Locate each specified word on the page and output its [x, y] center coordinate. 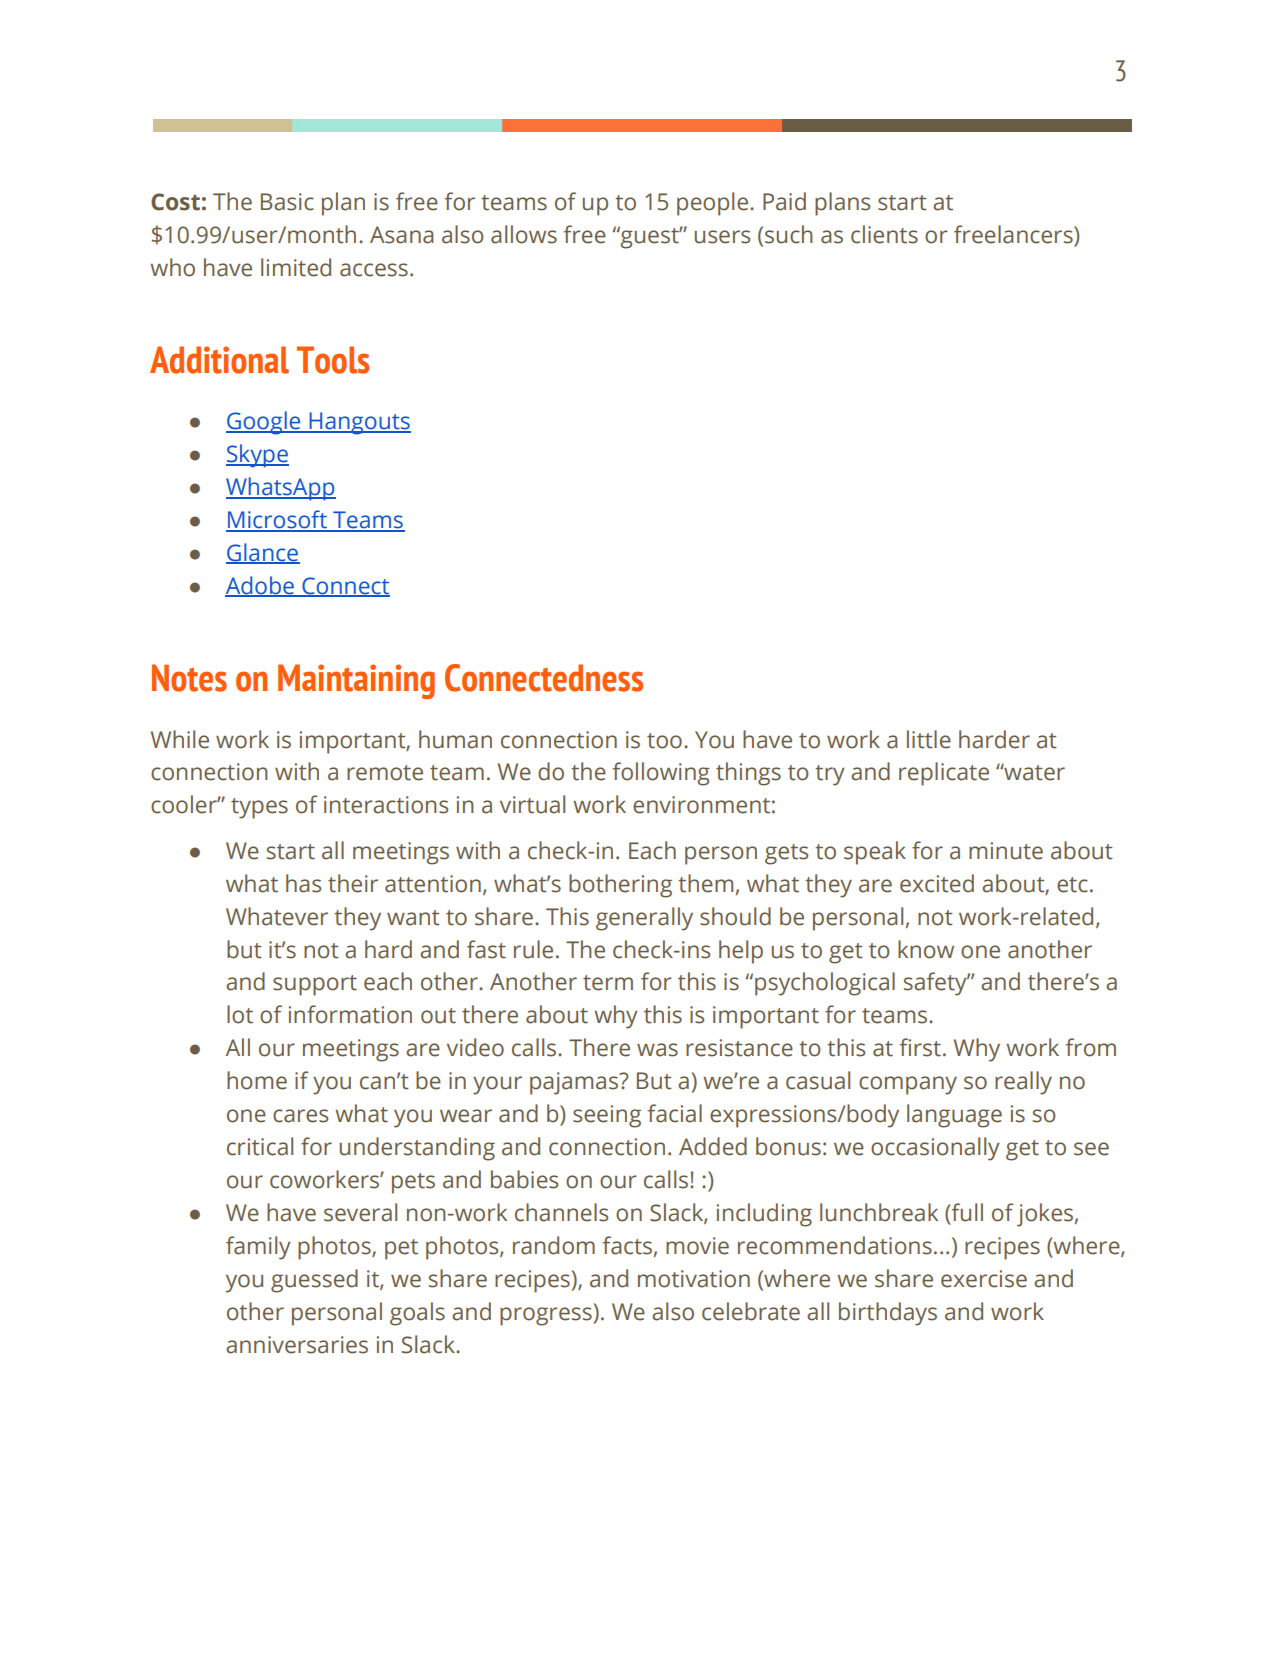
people [714, 204]
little [929, 739]
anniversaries [297, 1345]
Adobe [260, 586]
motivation [694, 1279]
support [315, 985]
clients [884, 234]
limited [296, 267]
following [661, 774]
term [608, 983]
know [926, 949]
